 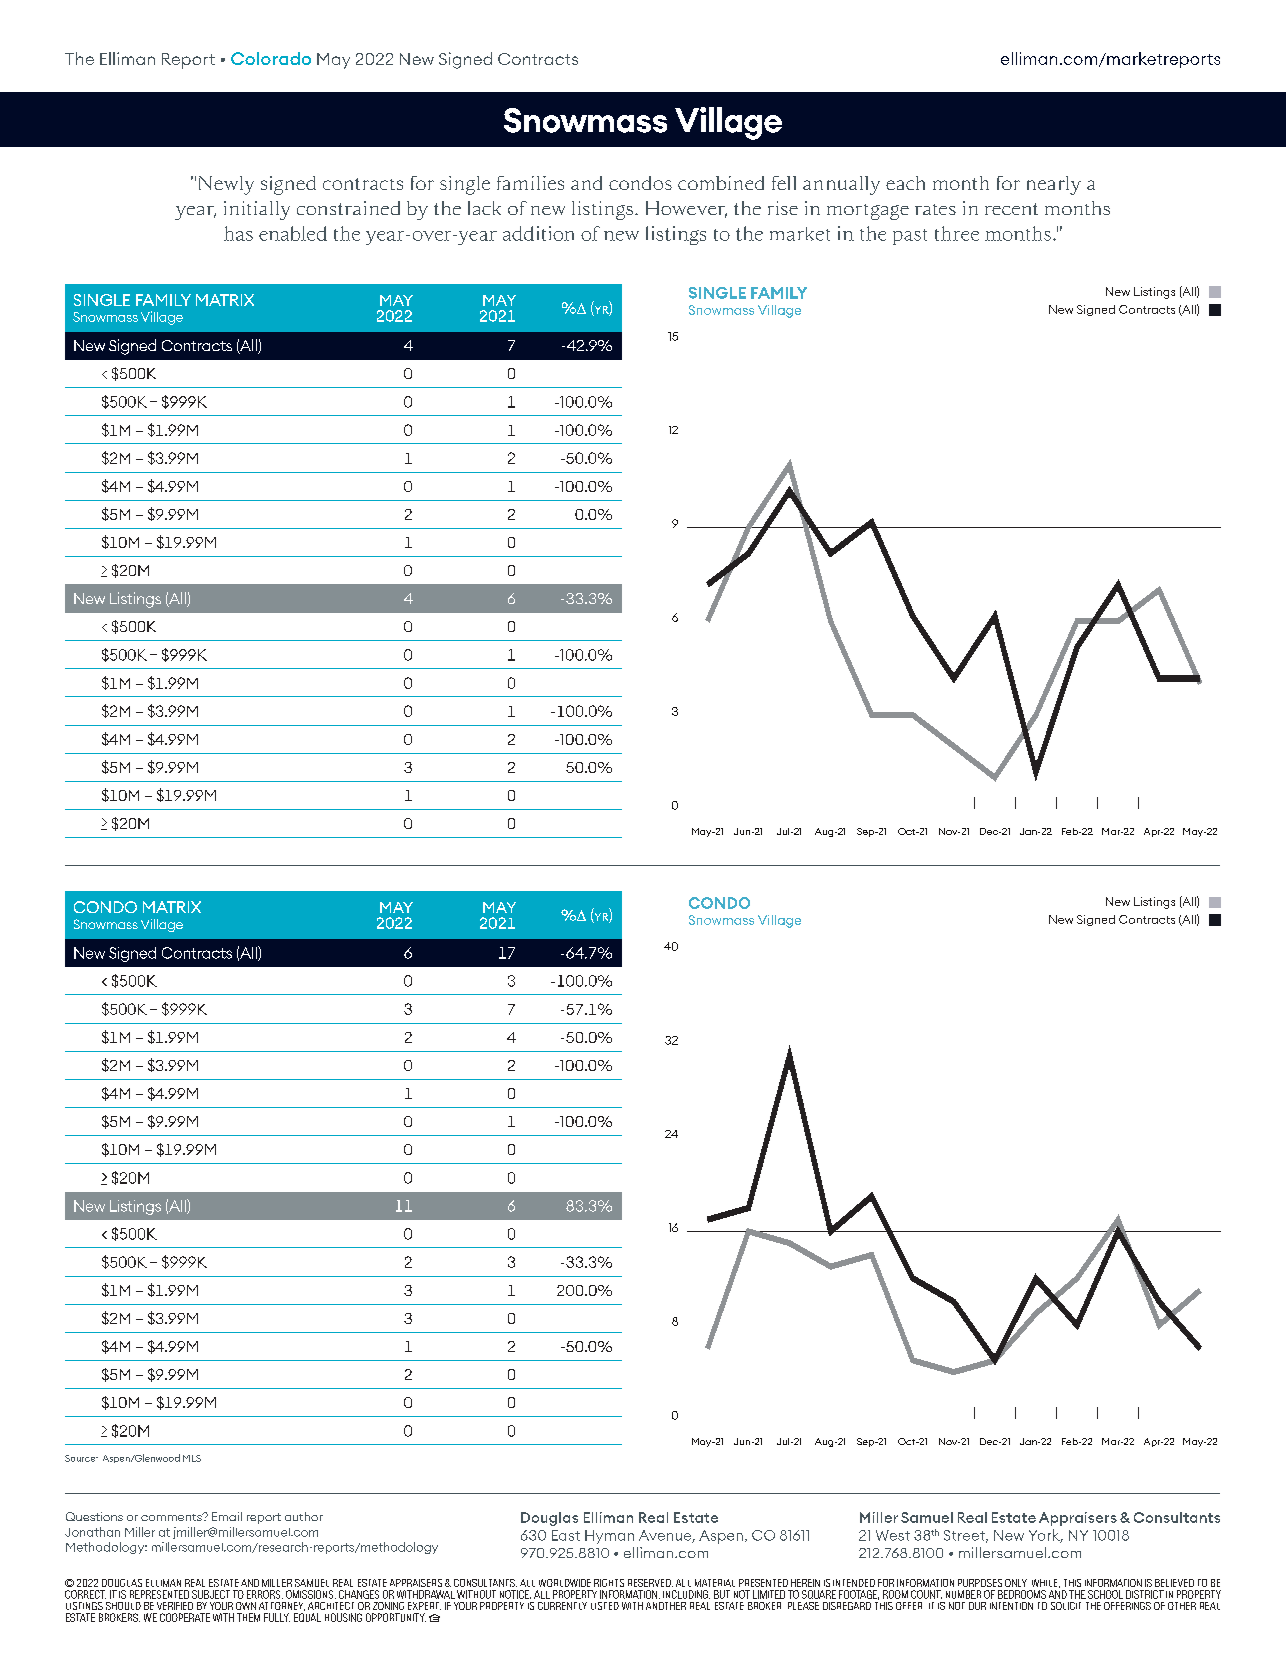 What do you see at coordinates (910, 237) in the screenshot?
I see `past` at bounding box center [910, 237].
